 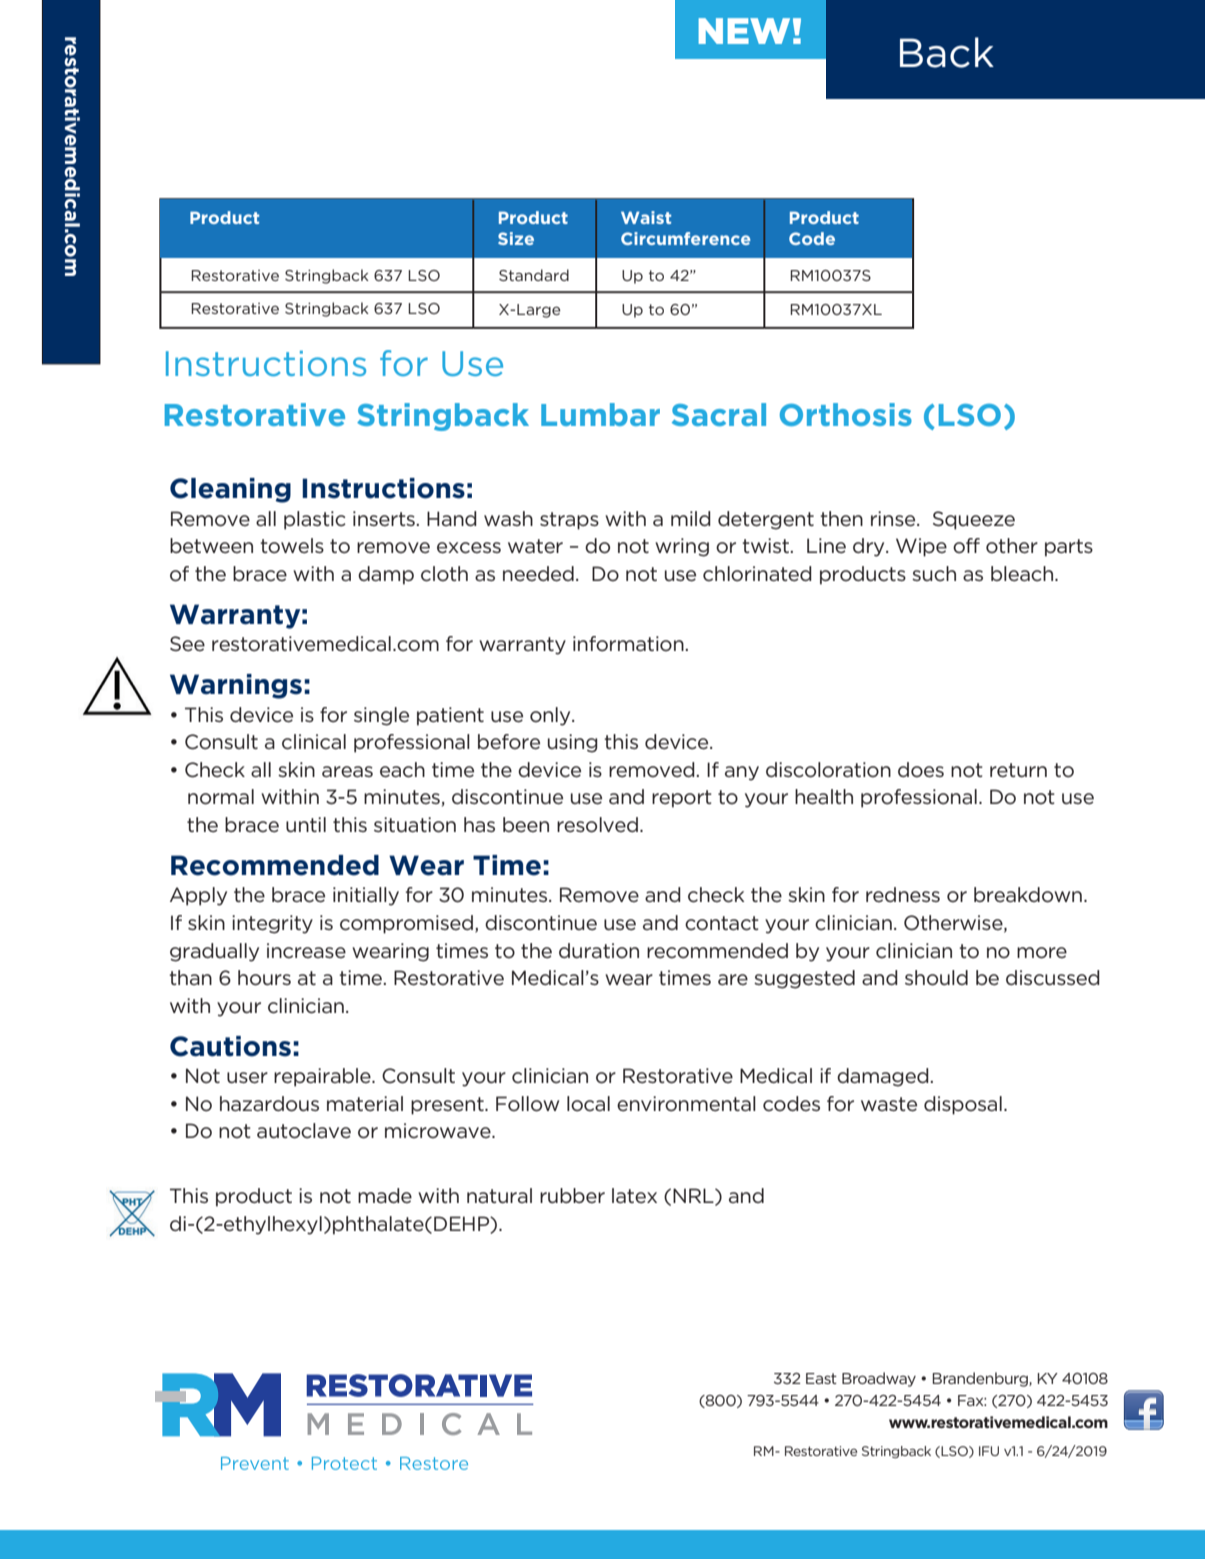 What do you see at coordinates (981, 1379) in the screenshot?
I see `Brandenburg` at bounding box center [981, 1379].
